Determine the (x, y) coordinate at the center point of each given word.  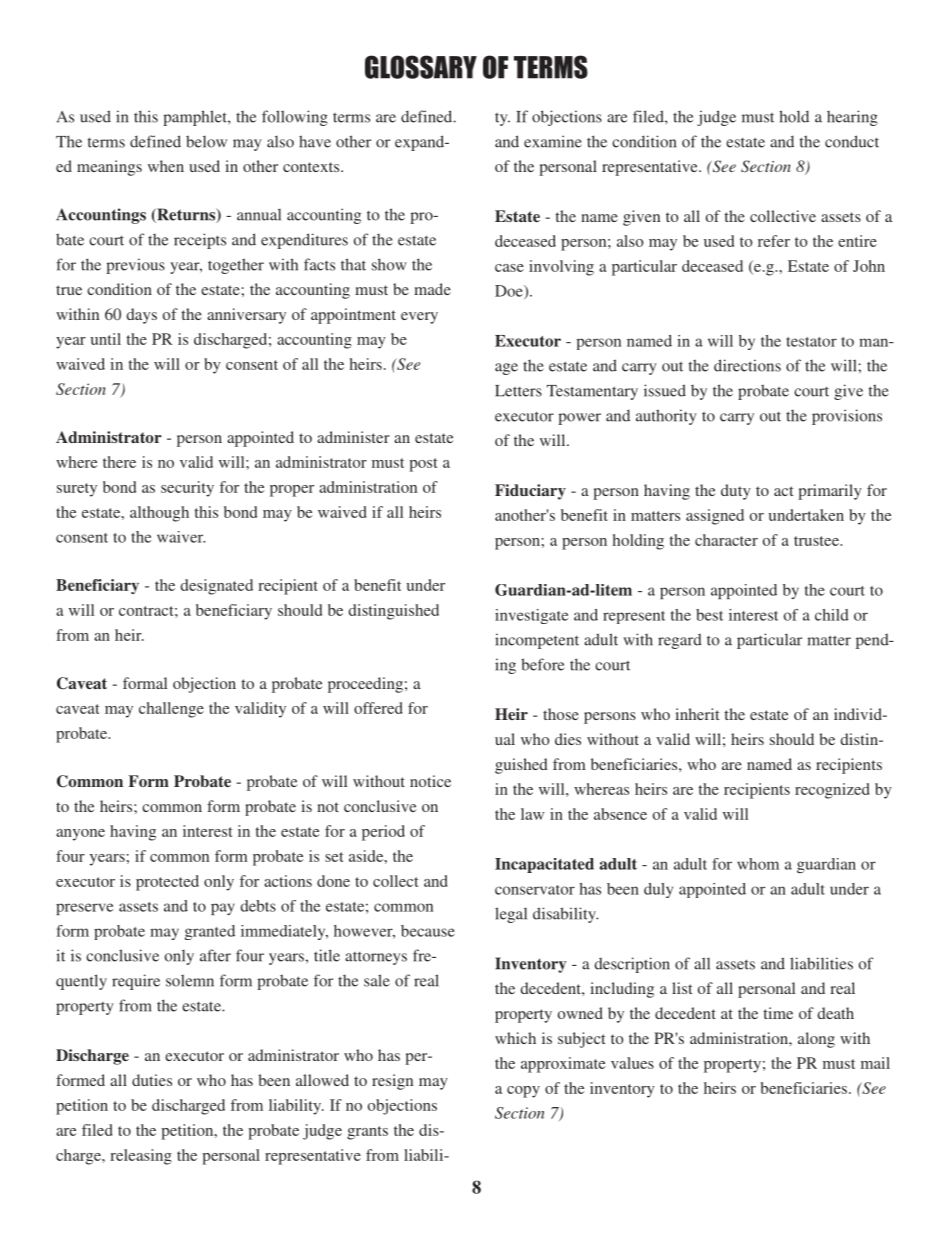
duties (152, 1080)
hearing (852, 118)
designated (216, 587)
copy (523, 1092)
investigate (531, 616)
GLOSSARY (421, 67)
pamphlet (196, 118)
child (832, 615)
